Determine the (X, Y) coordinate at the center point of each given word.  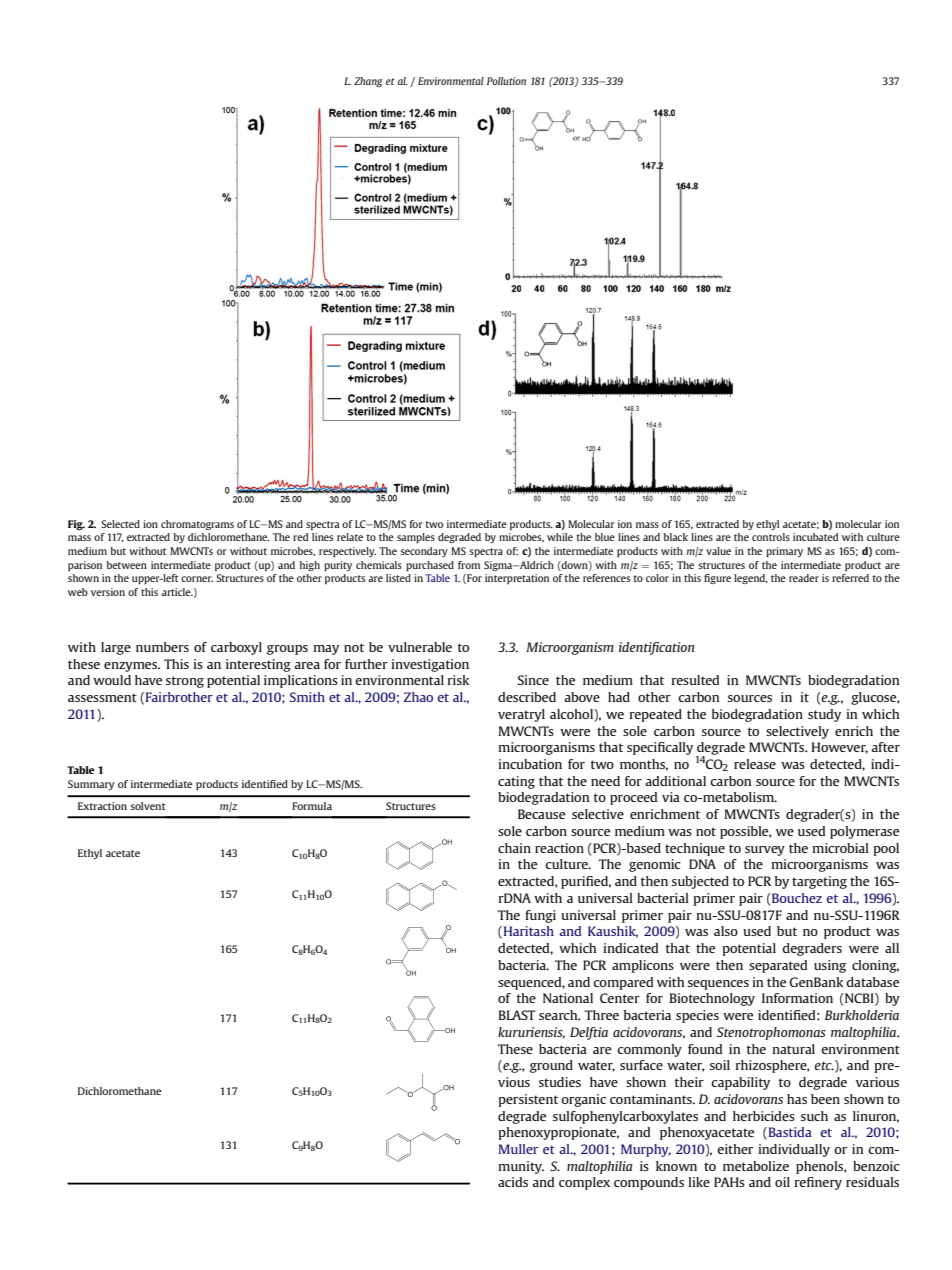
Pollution (506, 81)
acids (513, 1182)
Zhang (368, 82)
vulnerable (420, 647)
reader (804, 578)
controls (771, 537)
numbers (162, 647)
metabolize (756, 1166)
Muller (518, 1149)
